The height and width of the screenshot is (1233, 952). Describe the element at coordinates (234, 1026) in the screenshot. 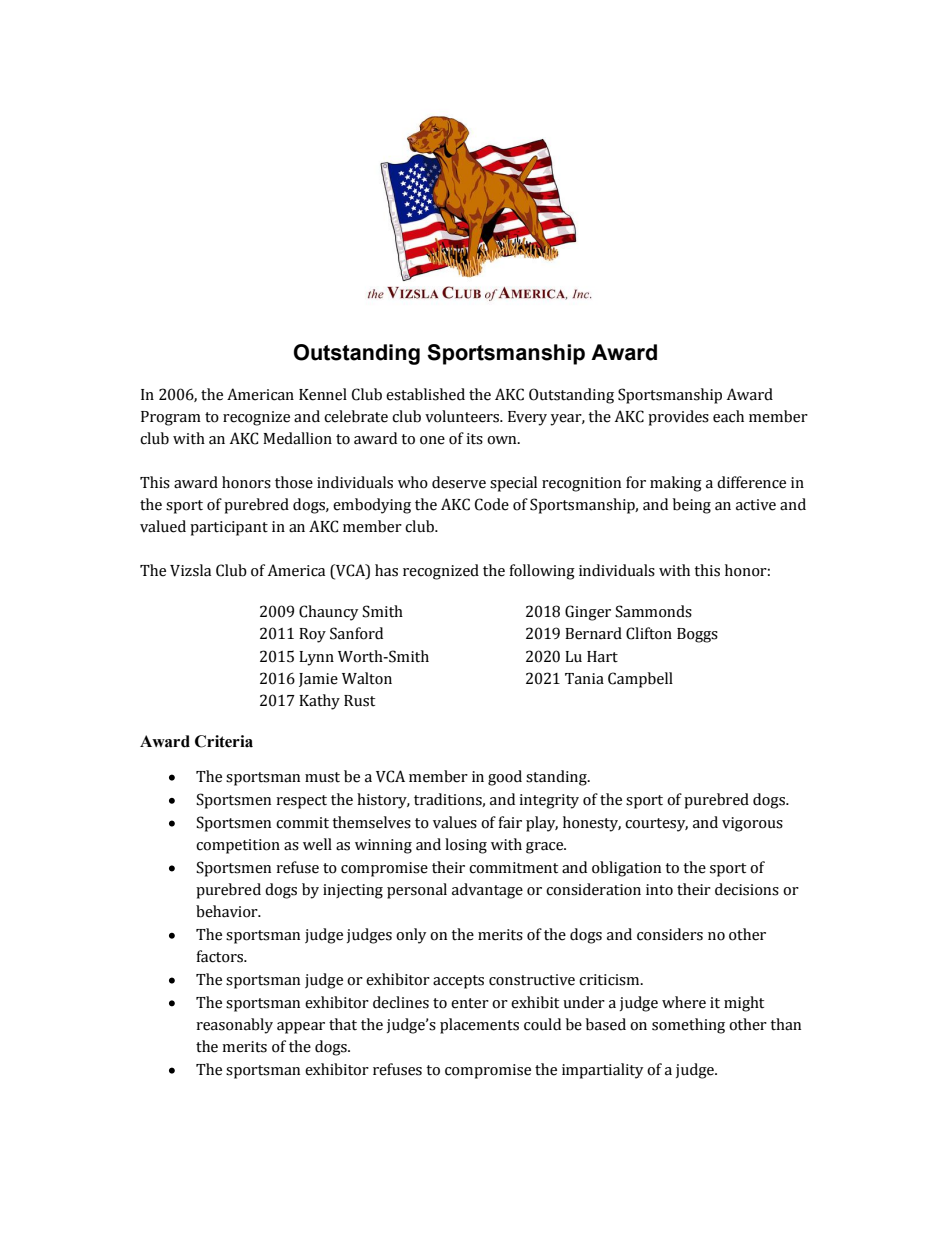

I see `reasonably` at that location.
